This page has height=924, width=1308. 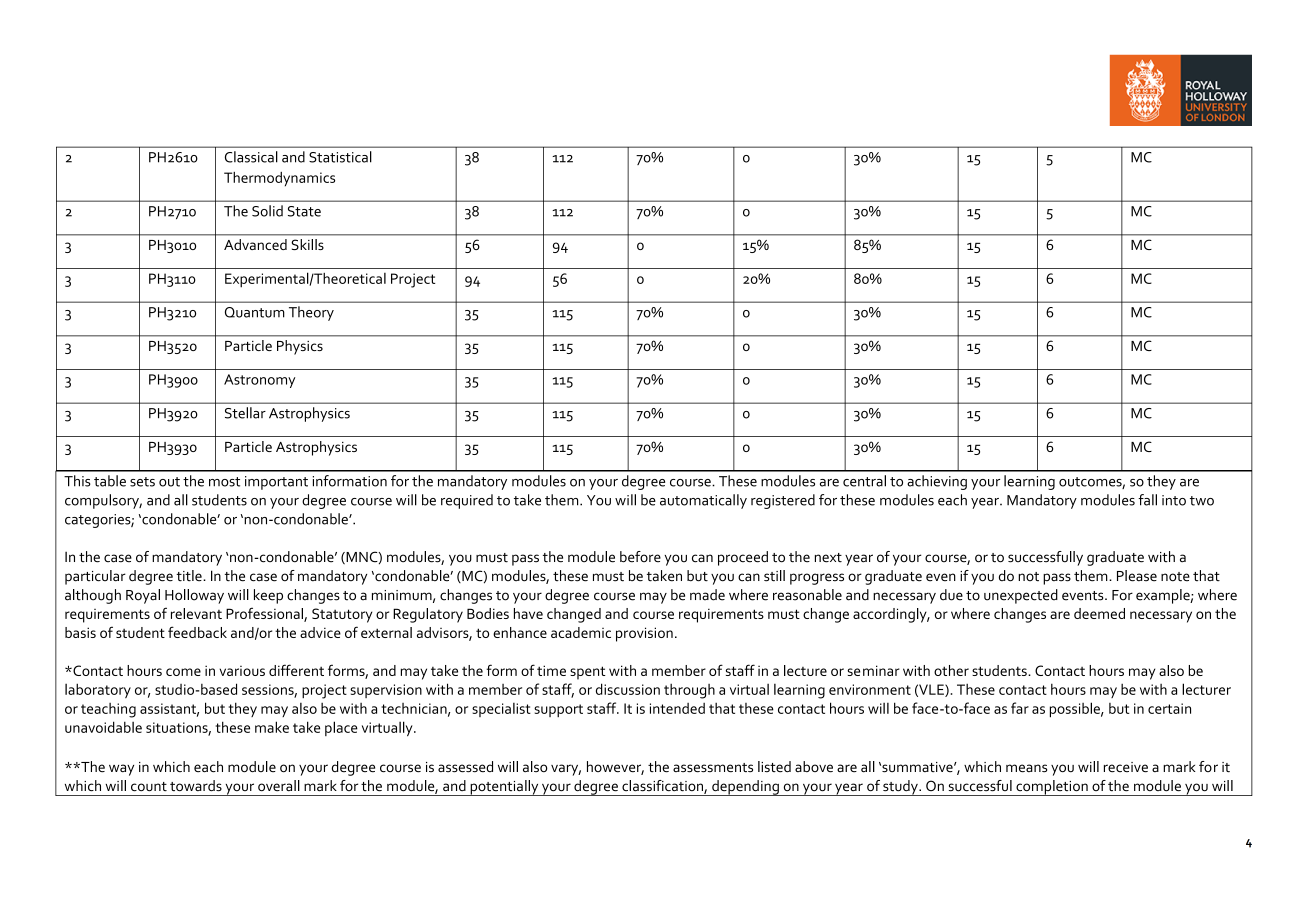 I want to click on feedback, so click(x=197, y=632).
